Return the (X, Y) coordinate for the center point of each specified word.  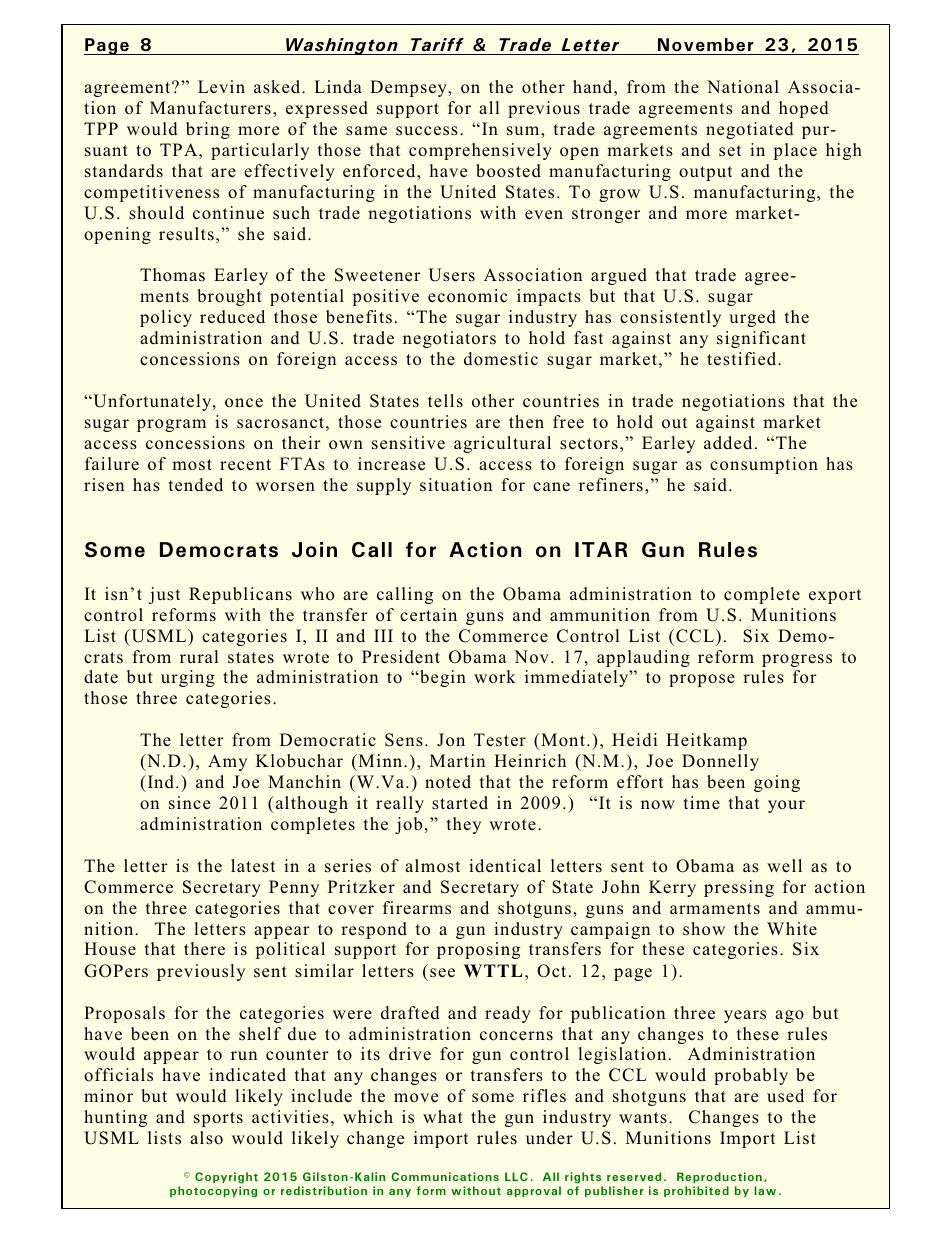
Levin (221, 86)
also (206, 1138)
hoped (804, 109)
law (765, 1190)
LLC (516, 1176)
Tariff (437, 46)
